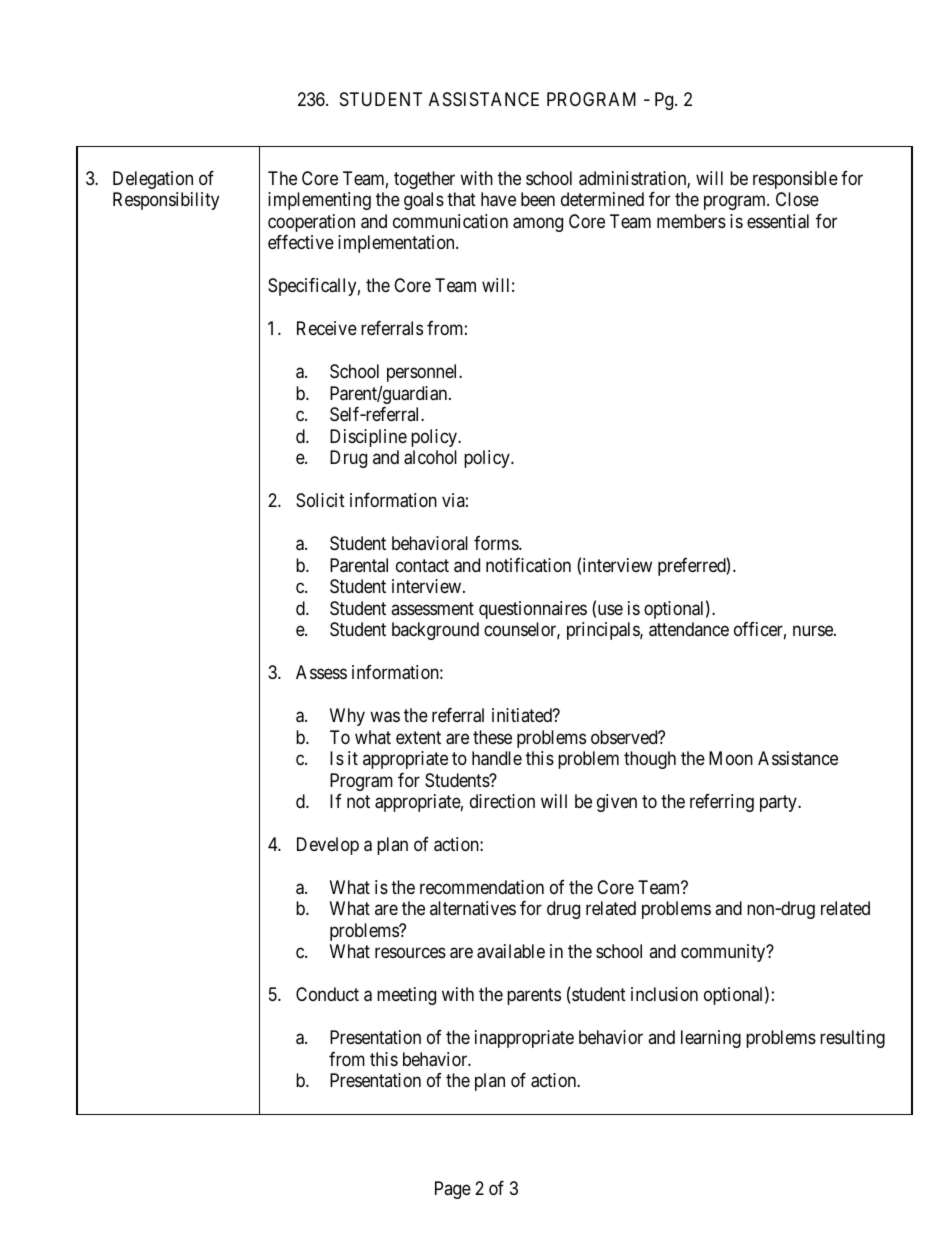  What do you see at coordinates (347, 717) in the page?
I see `Why` at bounding box center [347, 717].
